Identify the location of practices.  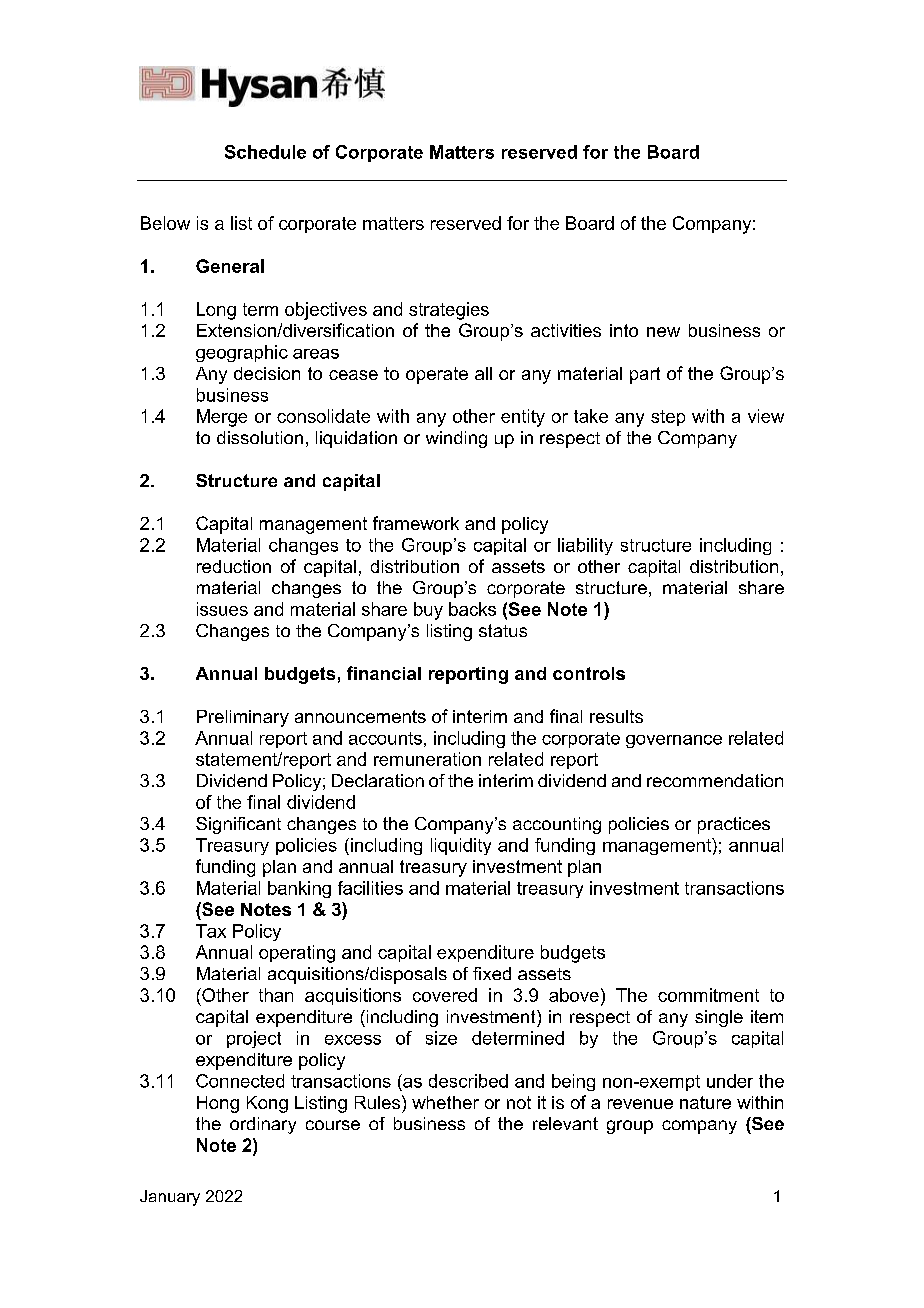
(734, 825).
